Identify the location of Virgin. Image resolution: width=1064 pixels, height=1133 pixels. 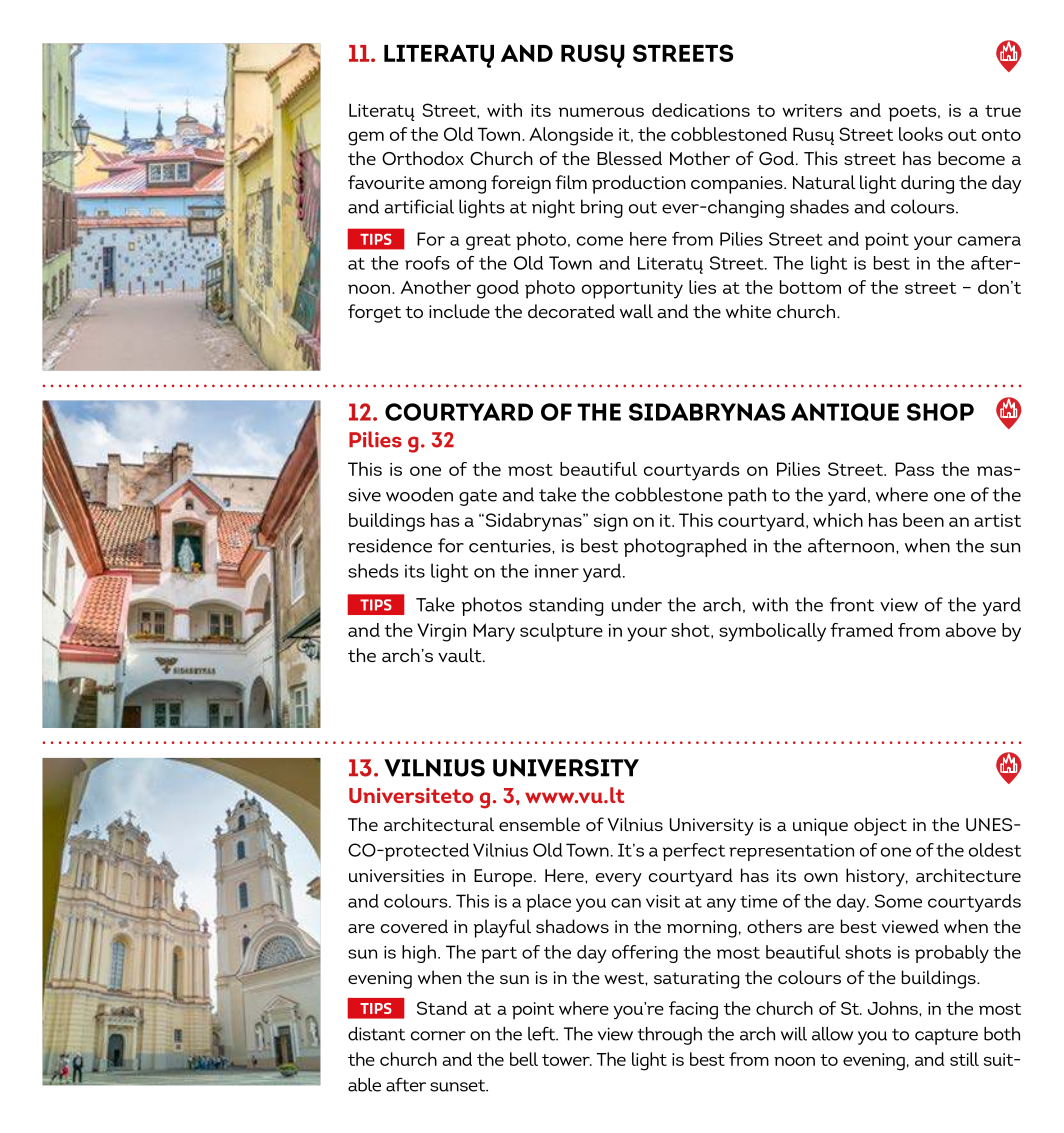
(441, 632).
